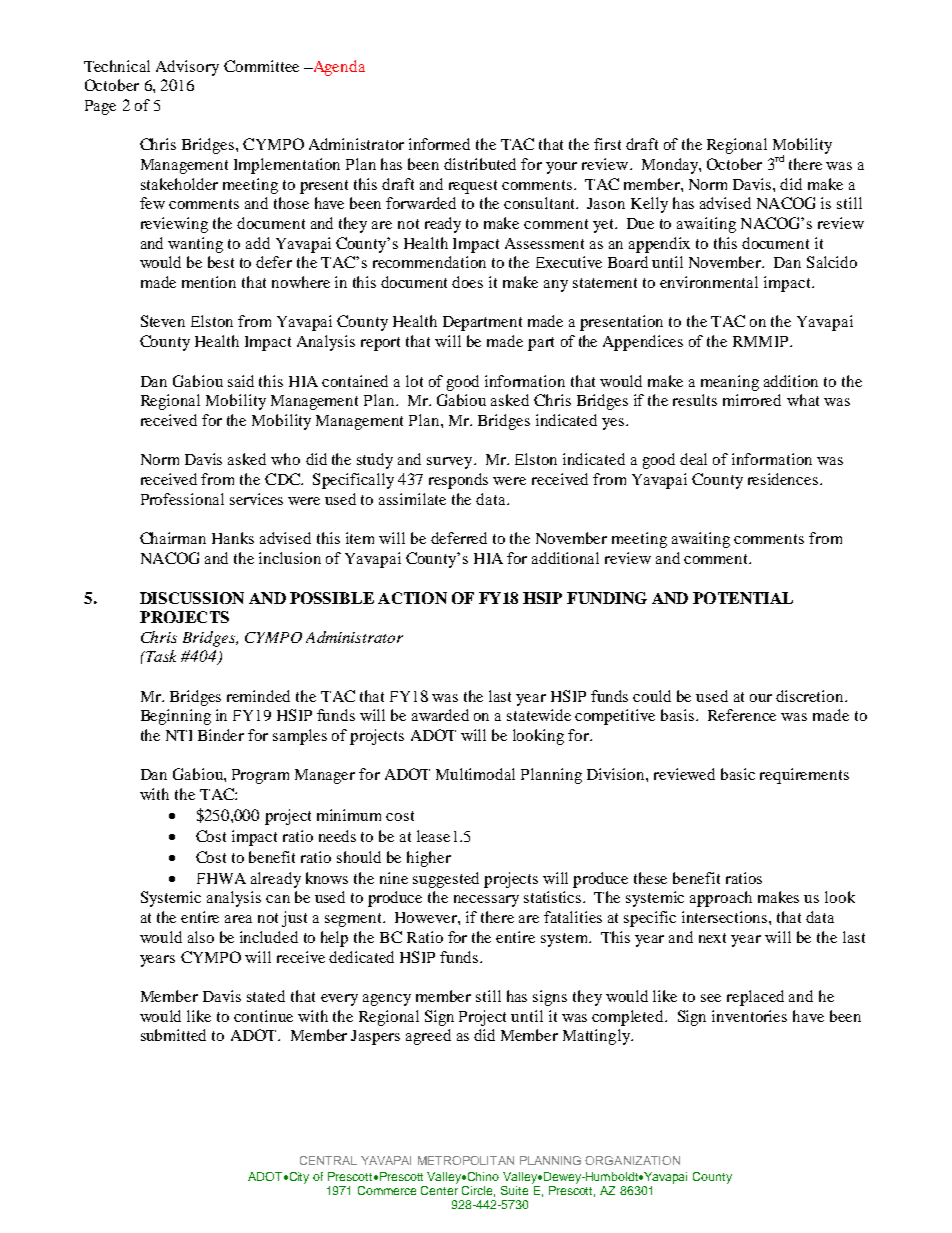 The width and height of the screenshot is (952, 1233). I want to click on necessary, so click(486, 901).
